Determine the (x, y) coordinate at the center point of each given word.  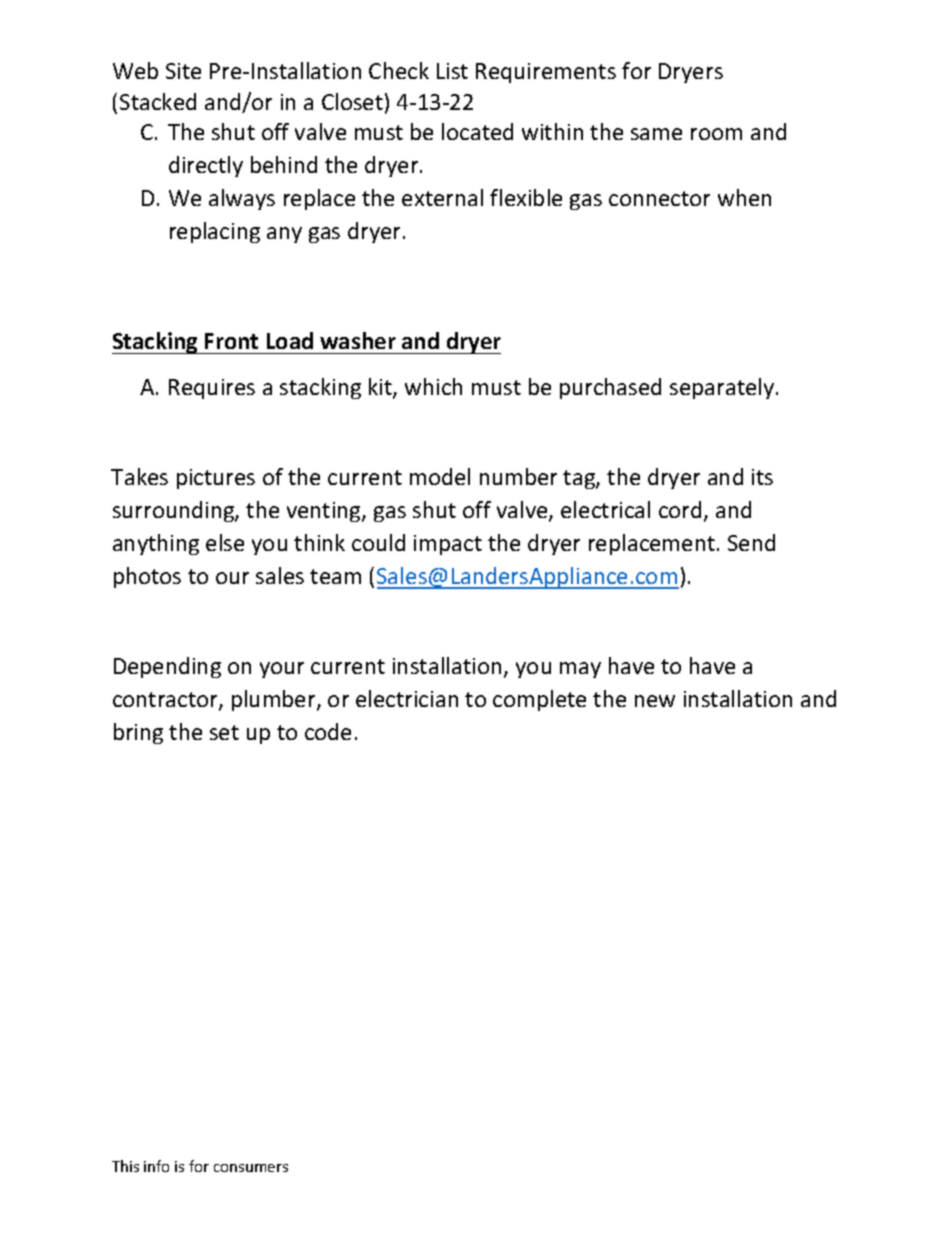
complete (539, 700)
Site (183, 71)
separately (723, 388)
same (656, 134)
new (655, 701)
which (433, 386)
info (156, 1166)
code (328, 731)
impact (448, 545)
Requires (212, 389)
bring (138, 733)
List (452, 71)
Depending (167, 667)
